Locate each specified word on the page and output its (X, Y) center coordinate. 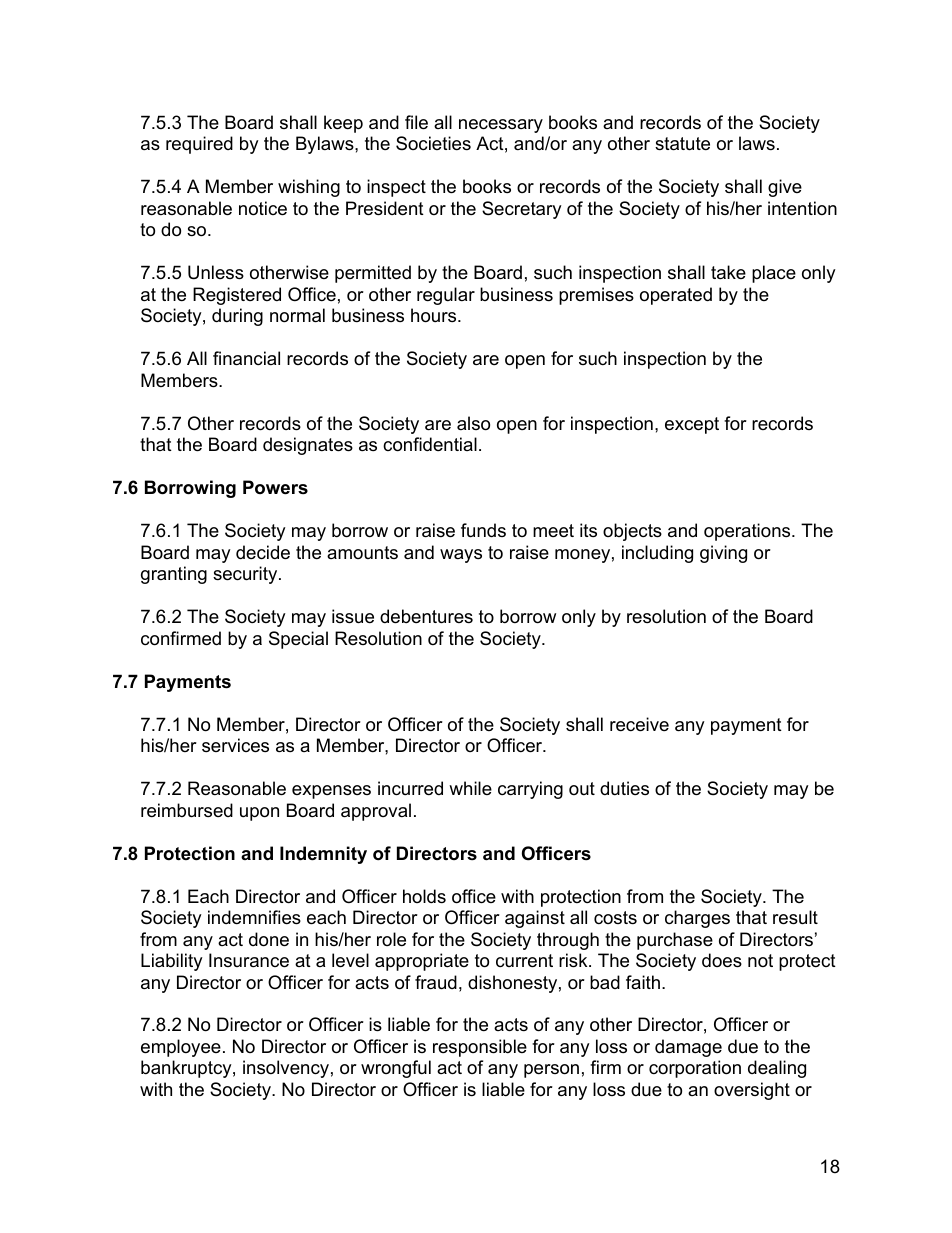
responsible (480, 1048)
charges (697, 919)
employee (181, 1048)
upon (259, 814)
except (692, 425)
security (246, 575)
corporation (695, 1069)
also (473, 423)
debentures (426, 616)
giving (723, 554)
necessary (501, 126)
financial (246, 358)
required (199, 145)
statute (682, 144)
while (470, 788)
